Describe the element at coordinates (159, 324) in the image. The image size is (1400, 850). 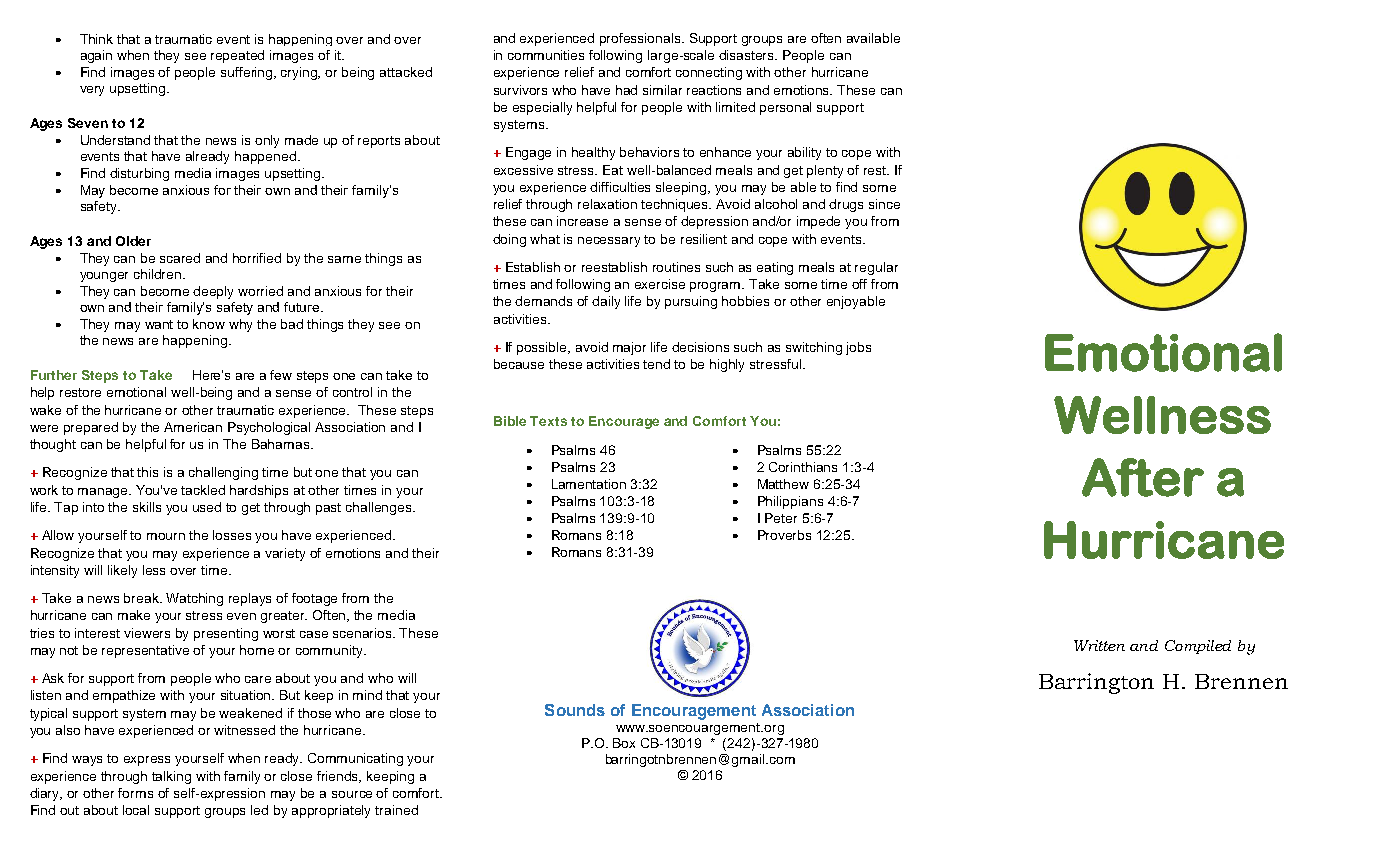
I see `want` at that location.
